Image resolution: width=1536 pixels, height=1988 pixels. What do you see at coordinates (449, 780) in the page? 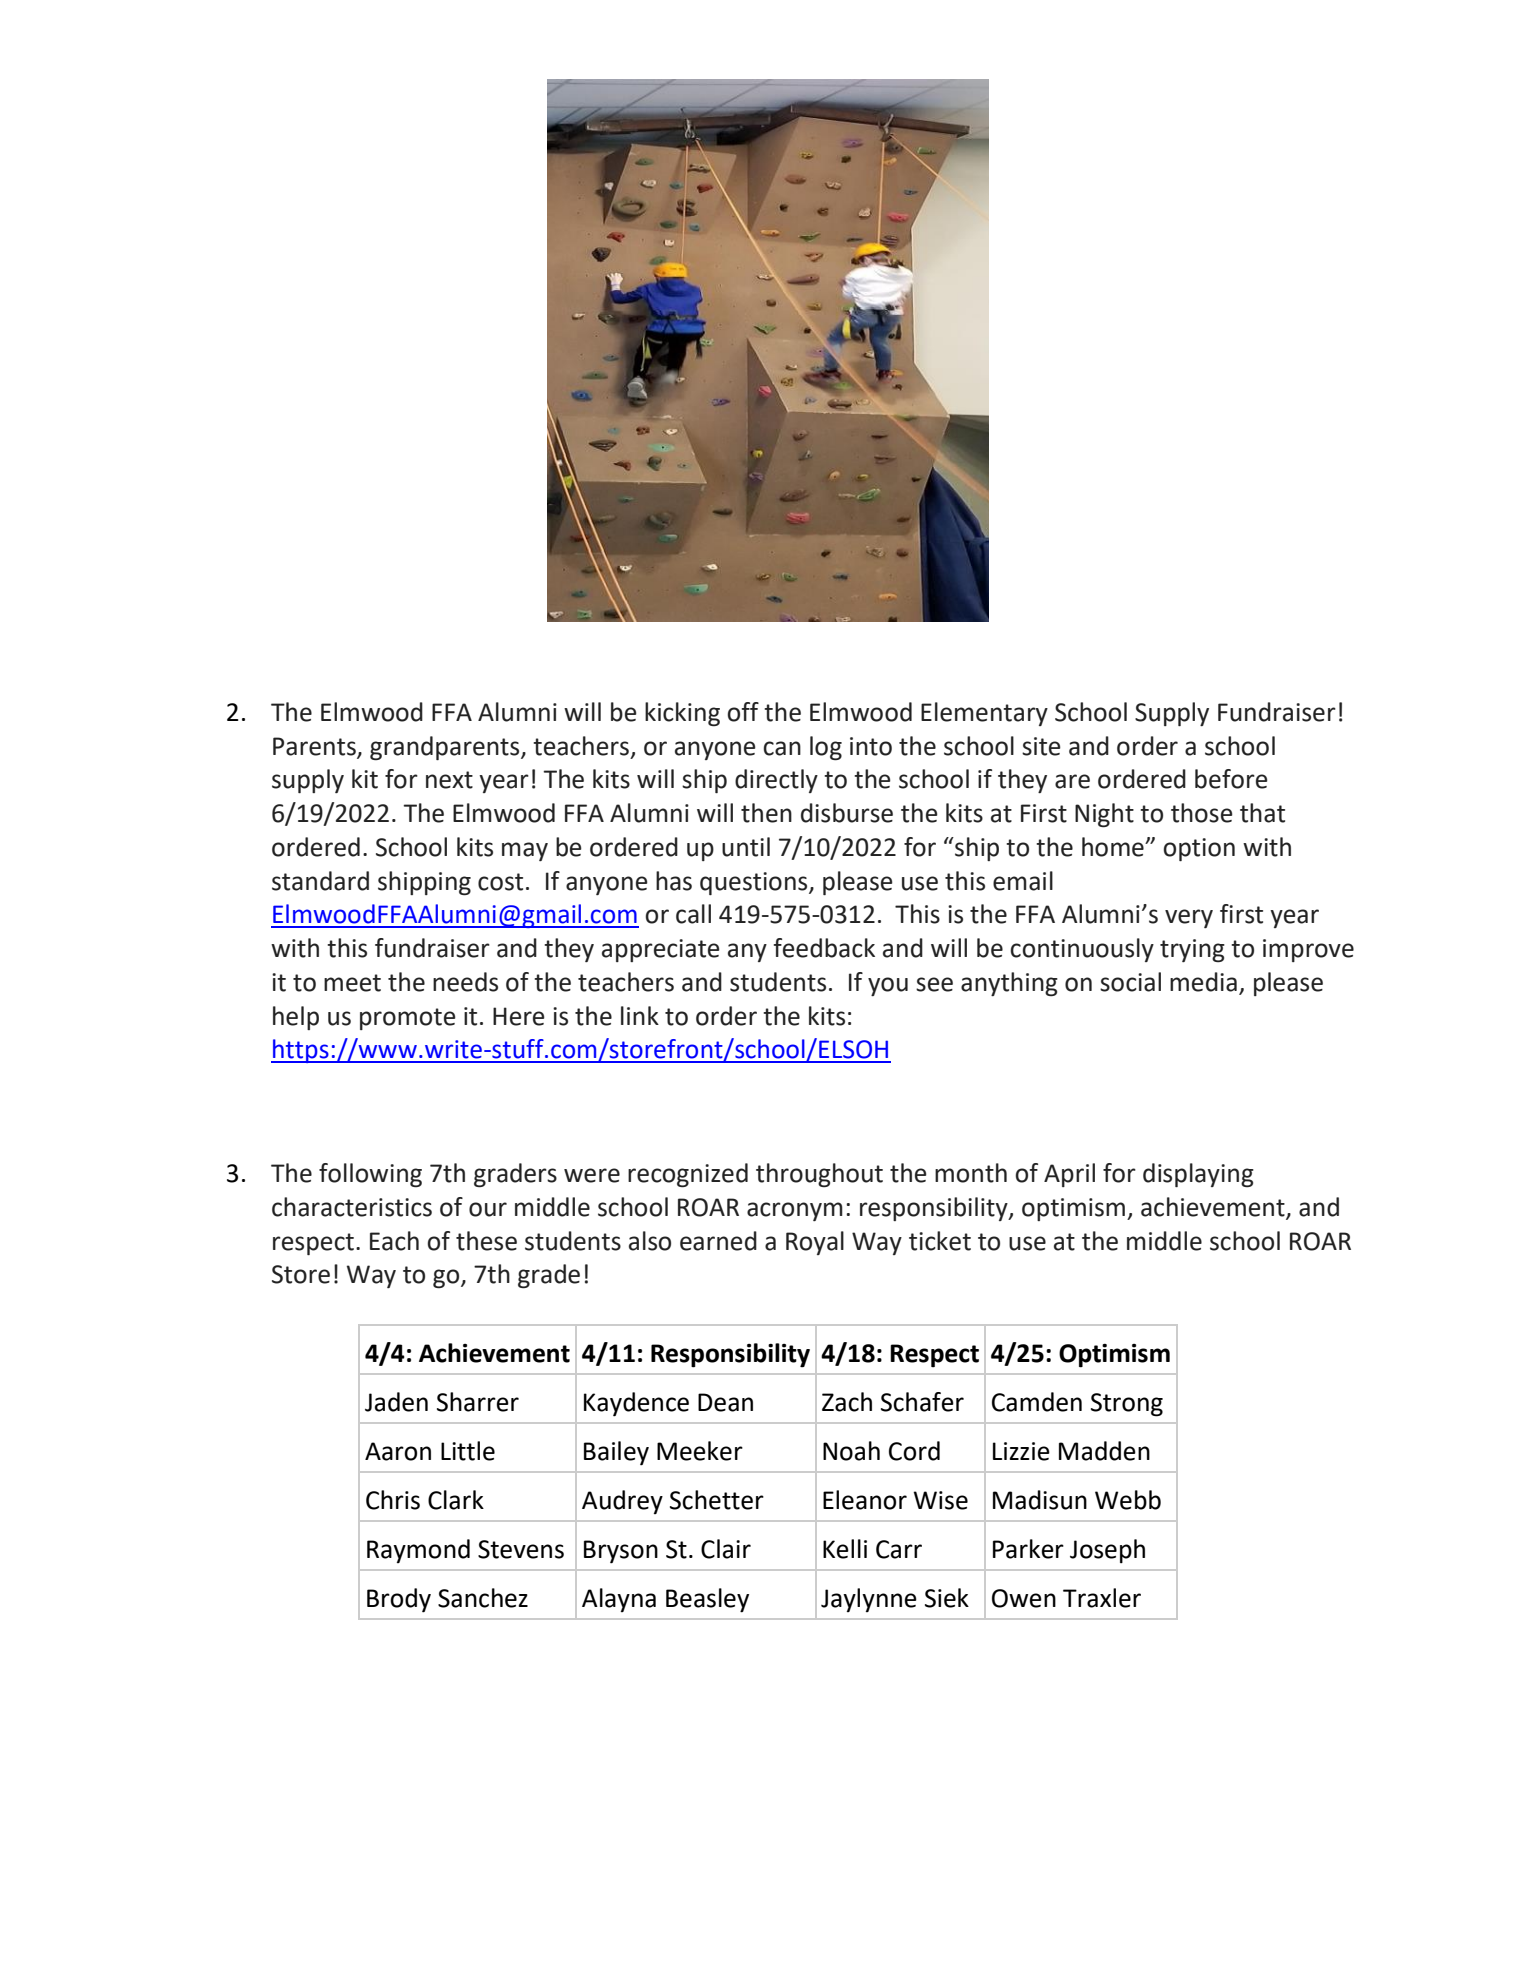
I see `next` at bounding box center [449, 780].
